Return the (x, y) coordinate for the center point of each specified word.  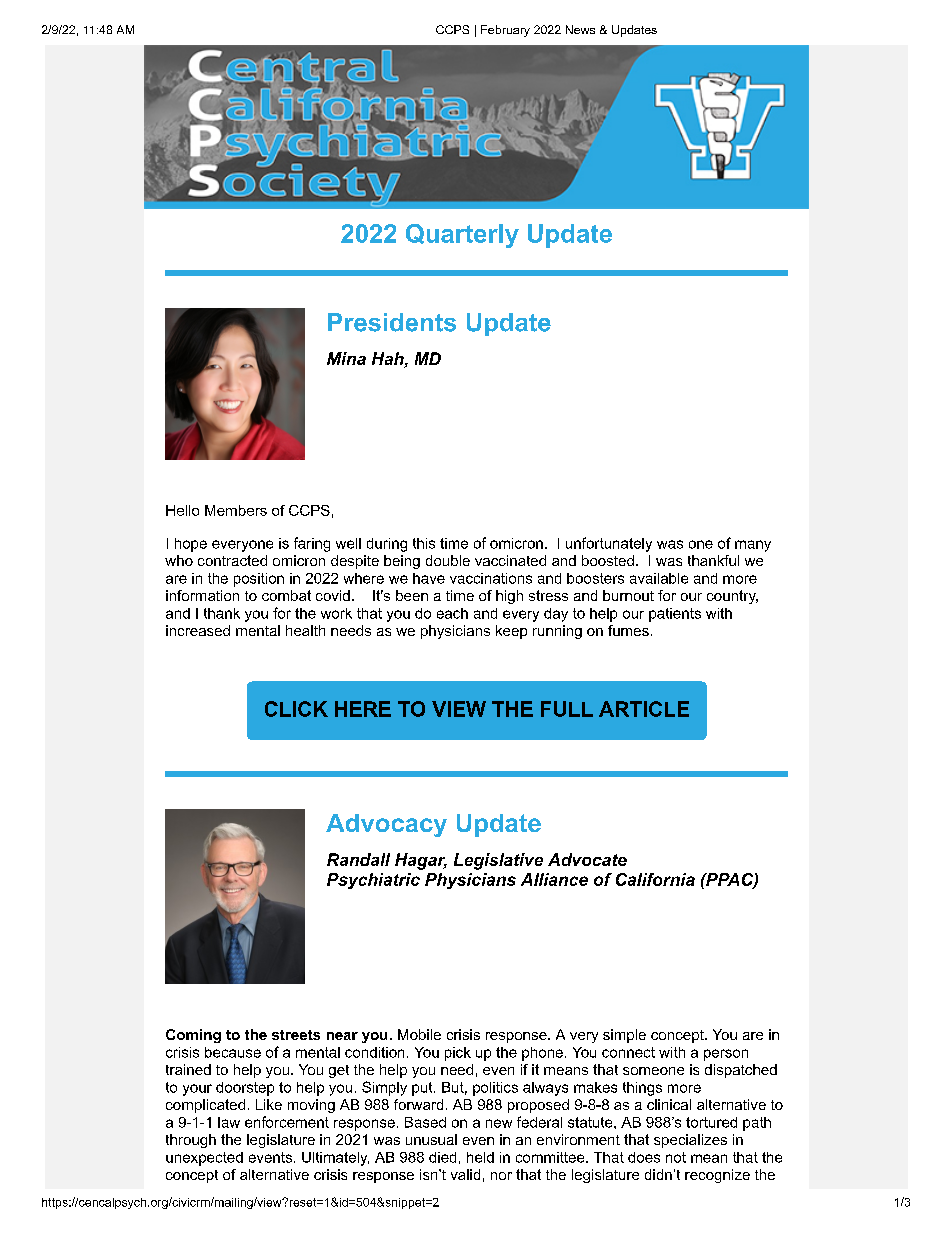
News (580, 29)
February (505, 31)
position (259, 580)
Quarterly (462, 236)
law (229, 1122)
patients (675, 615)
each (452, 613)
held (480, 1157)
